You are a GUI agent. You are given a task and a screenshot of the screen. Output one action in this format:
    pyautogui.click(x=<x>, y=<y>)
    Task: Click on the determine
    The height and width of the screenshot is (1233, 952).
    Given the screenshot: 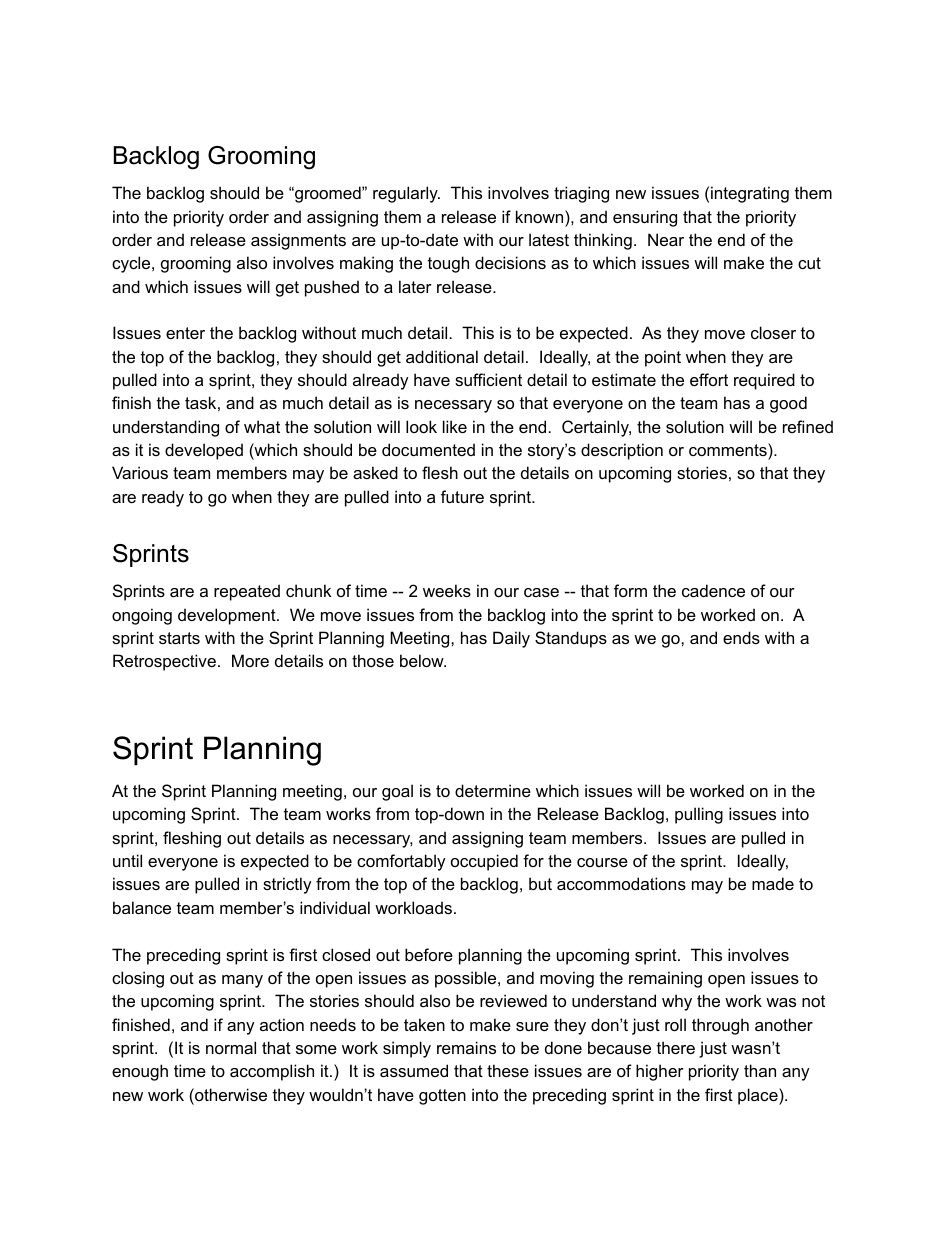 What is the action you would take?
    pyautogui.click(x=493, y=790)
